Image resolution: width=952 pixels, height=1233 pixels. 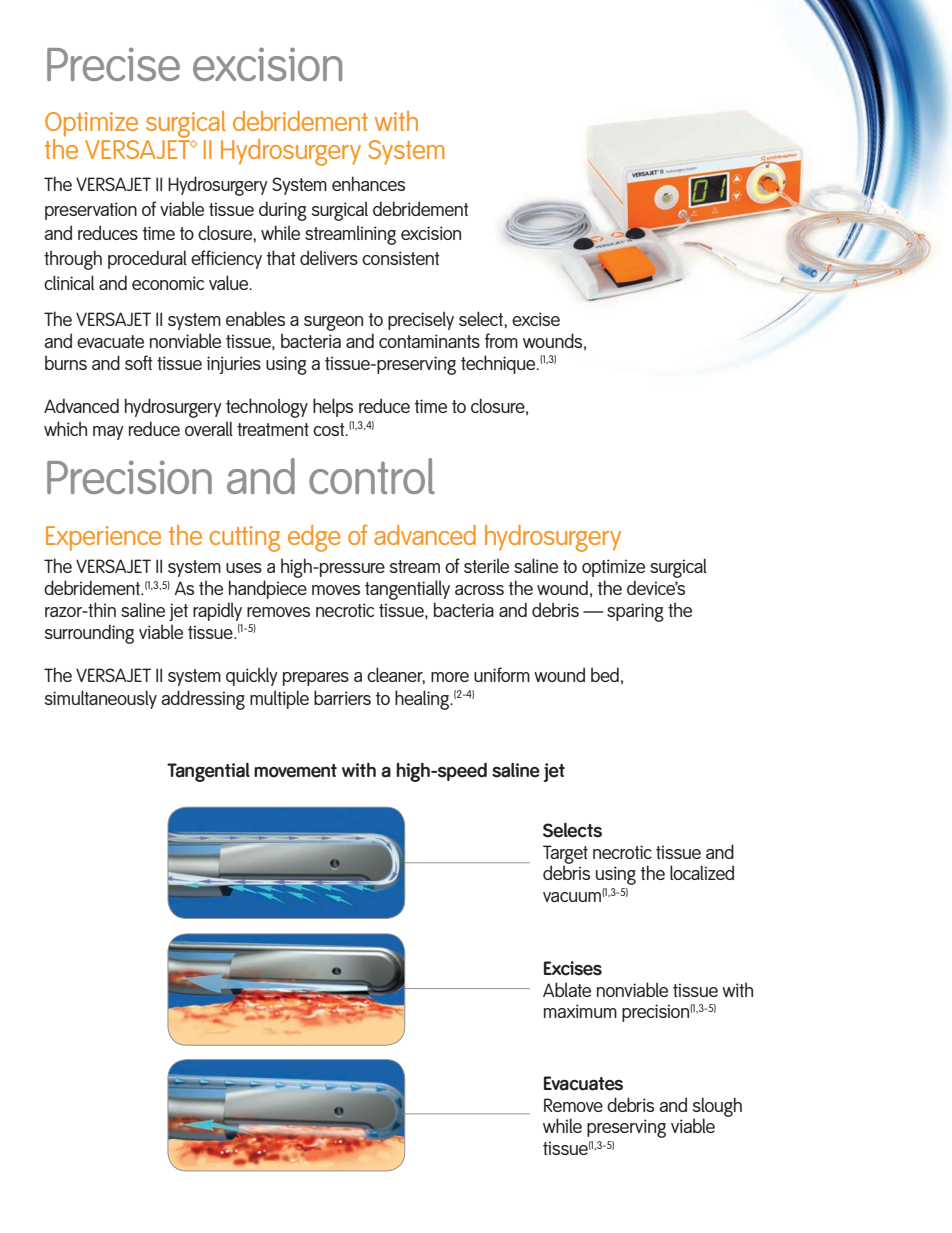 What do you see at coordinates (89, 634) in the page?
I see `surrounding` at bounding box center [89, 634].
